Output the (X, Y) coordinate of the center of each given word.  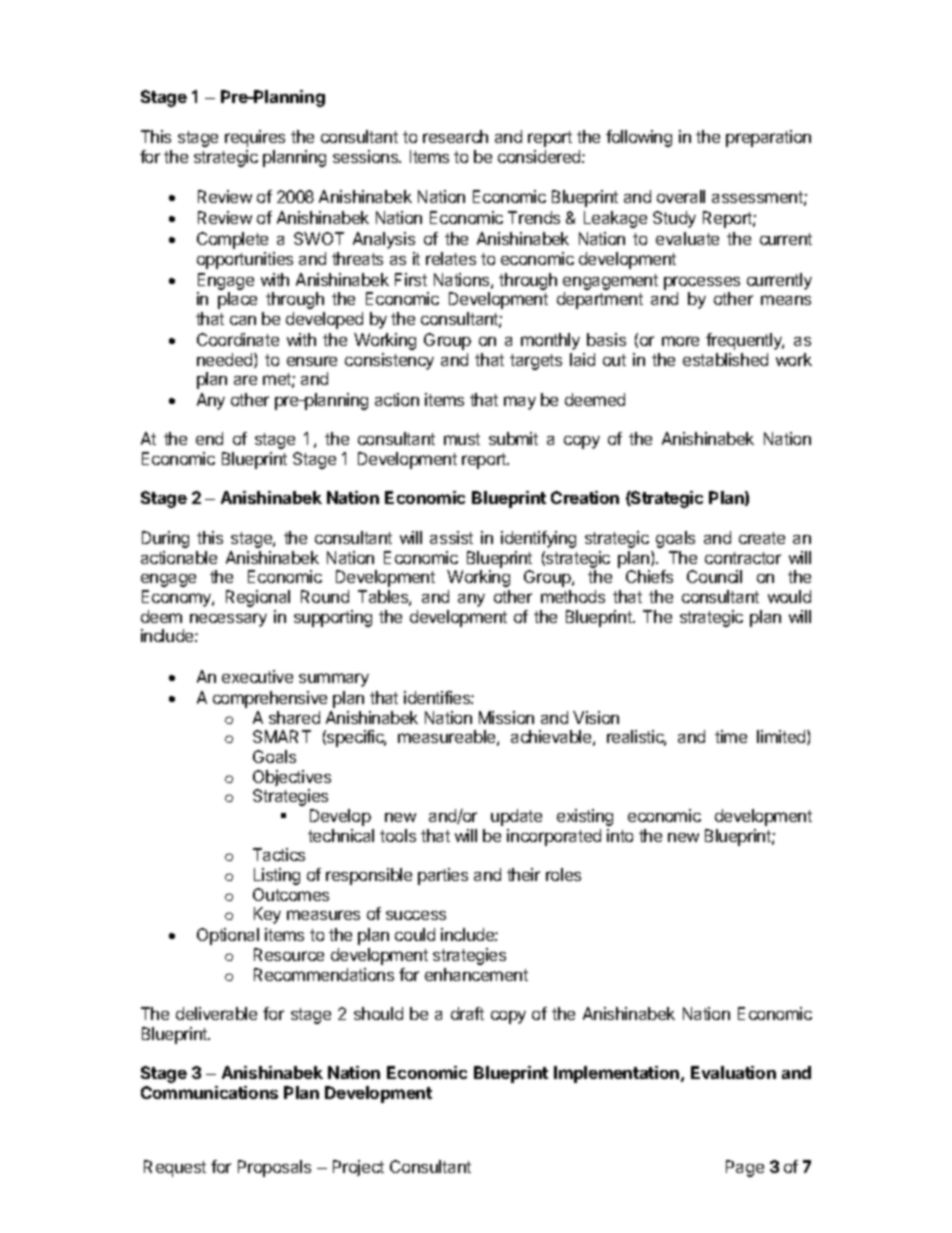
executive (257, 676)
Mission (506, 717)
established (725, 359)
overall (681, 196)
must (462, 439)
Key (267, 915)
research (455, 136)
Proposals (274, 1168)
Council (714, 576)
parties (443, 876)
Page (745, 1168)
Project (358, 1168)
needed (226, 360)
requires (255, 138)
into (620, 835)
